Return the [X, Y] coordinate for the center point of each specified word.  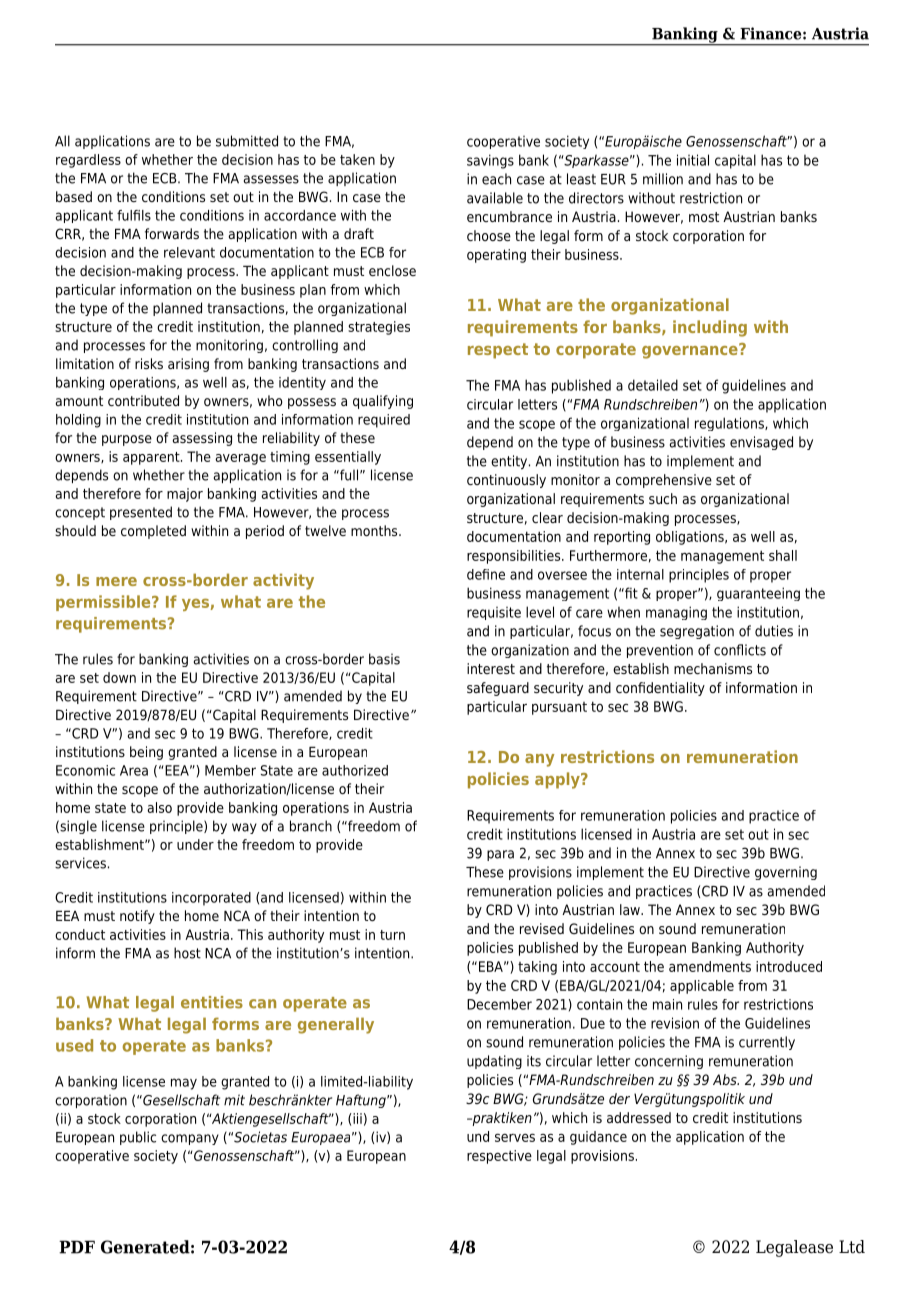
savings [490, 161]
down [119, 677]
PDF [77, 1247]
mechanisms [713, 668]
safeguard [498, 689]
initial [693, 160]
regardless [88, 161]
